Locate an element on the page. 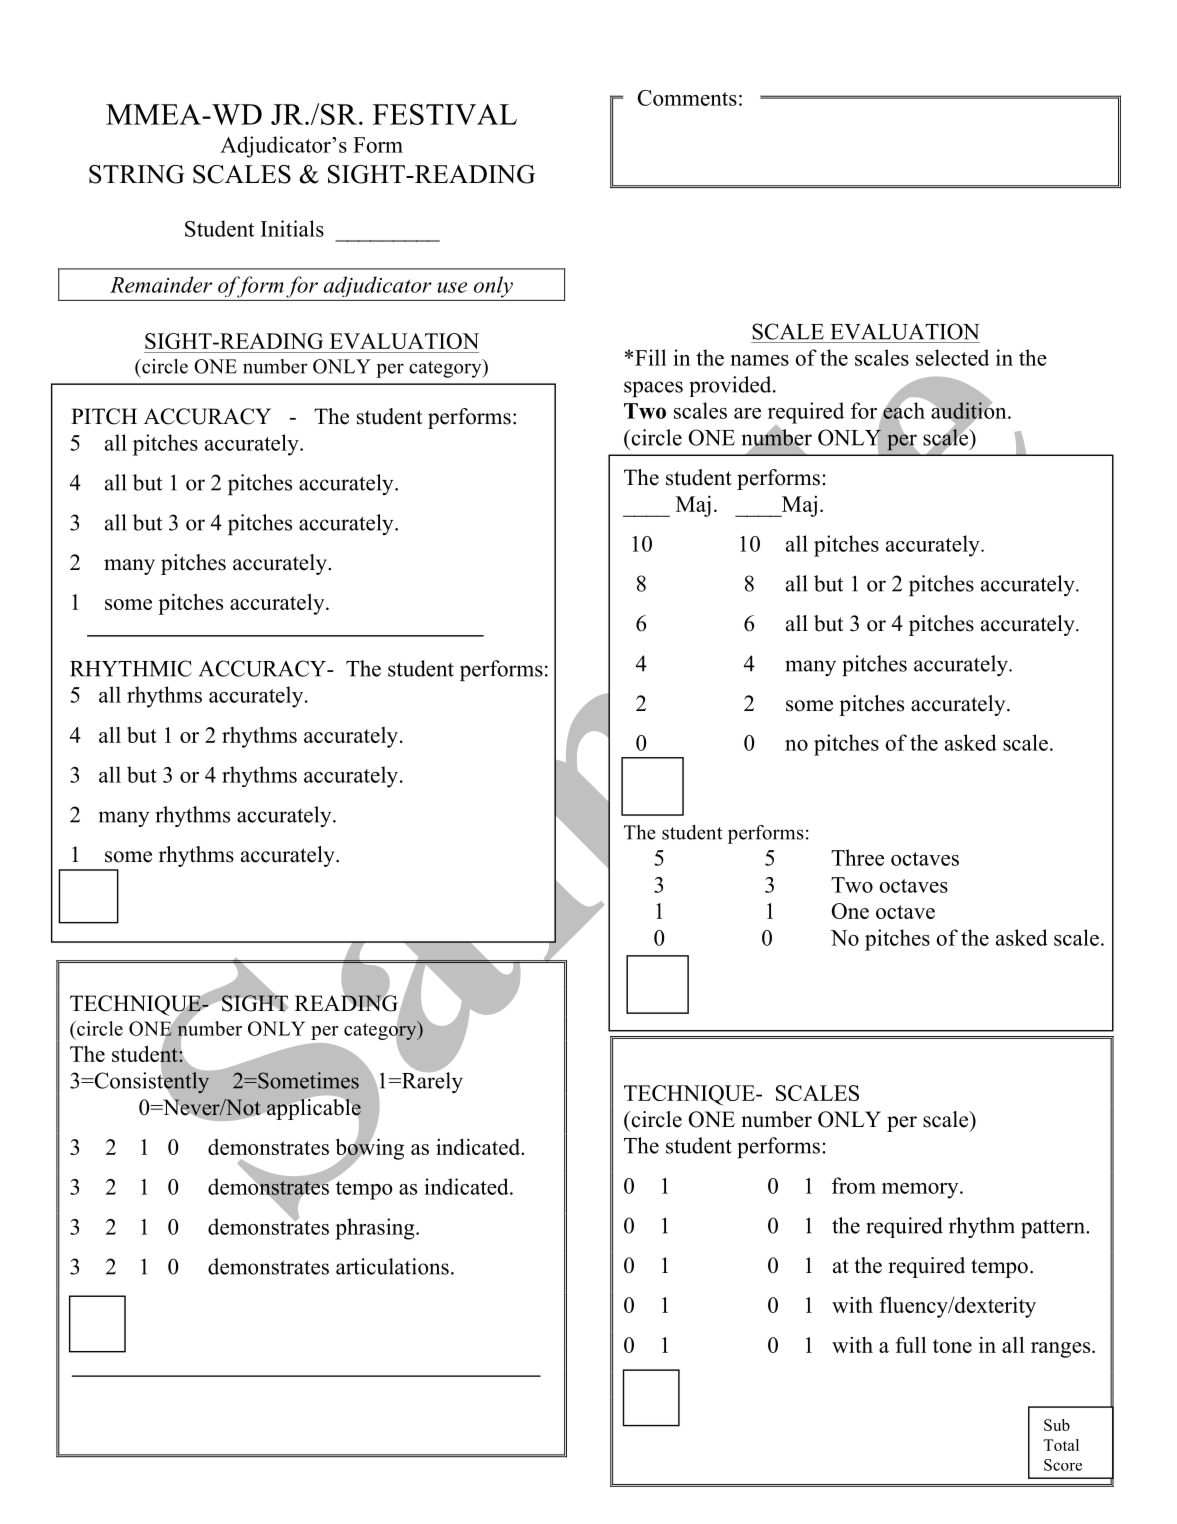 The height and width of the image is (1524, 1177). Comments is located at coordinates (687, 98).
